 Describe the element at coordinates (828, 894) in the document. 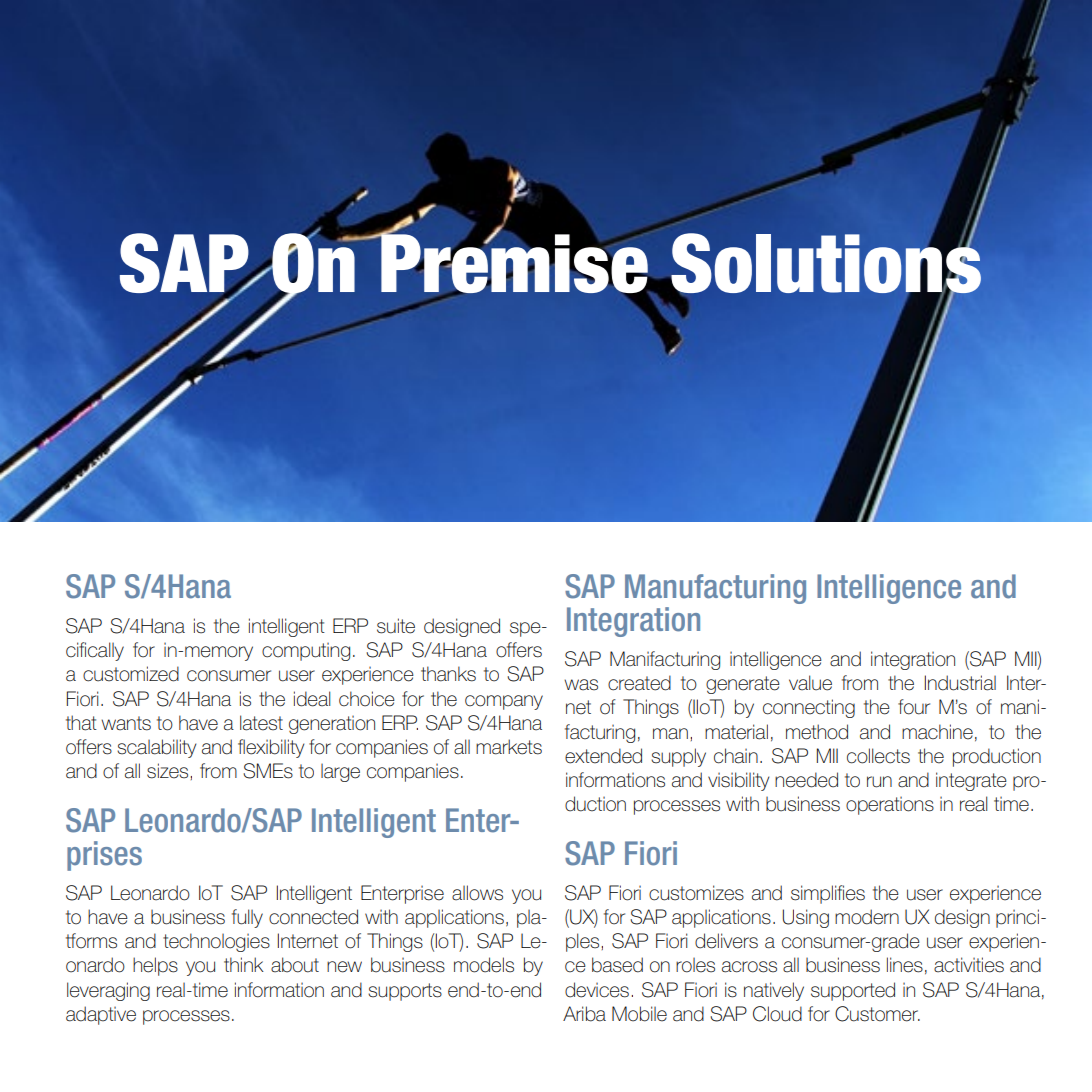

I see `simplifies` at that location.
